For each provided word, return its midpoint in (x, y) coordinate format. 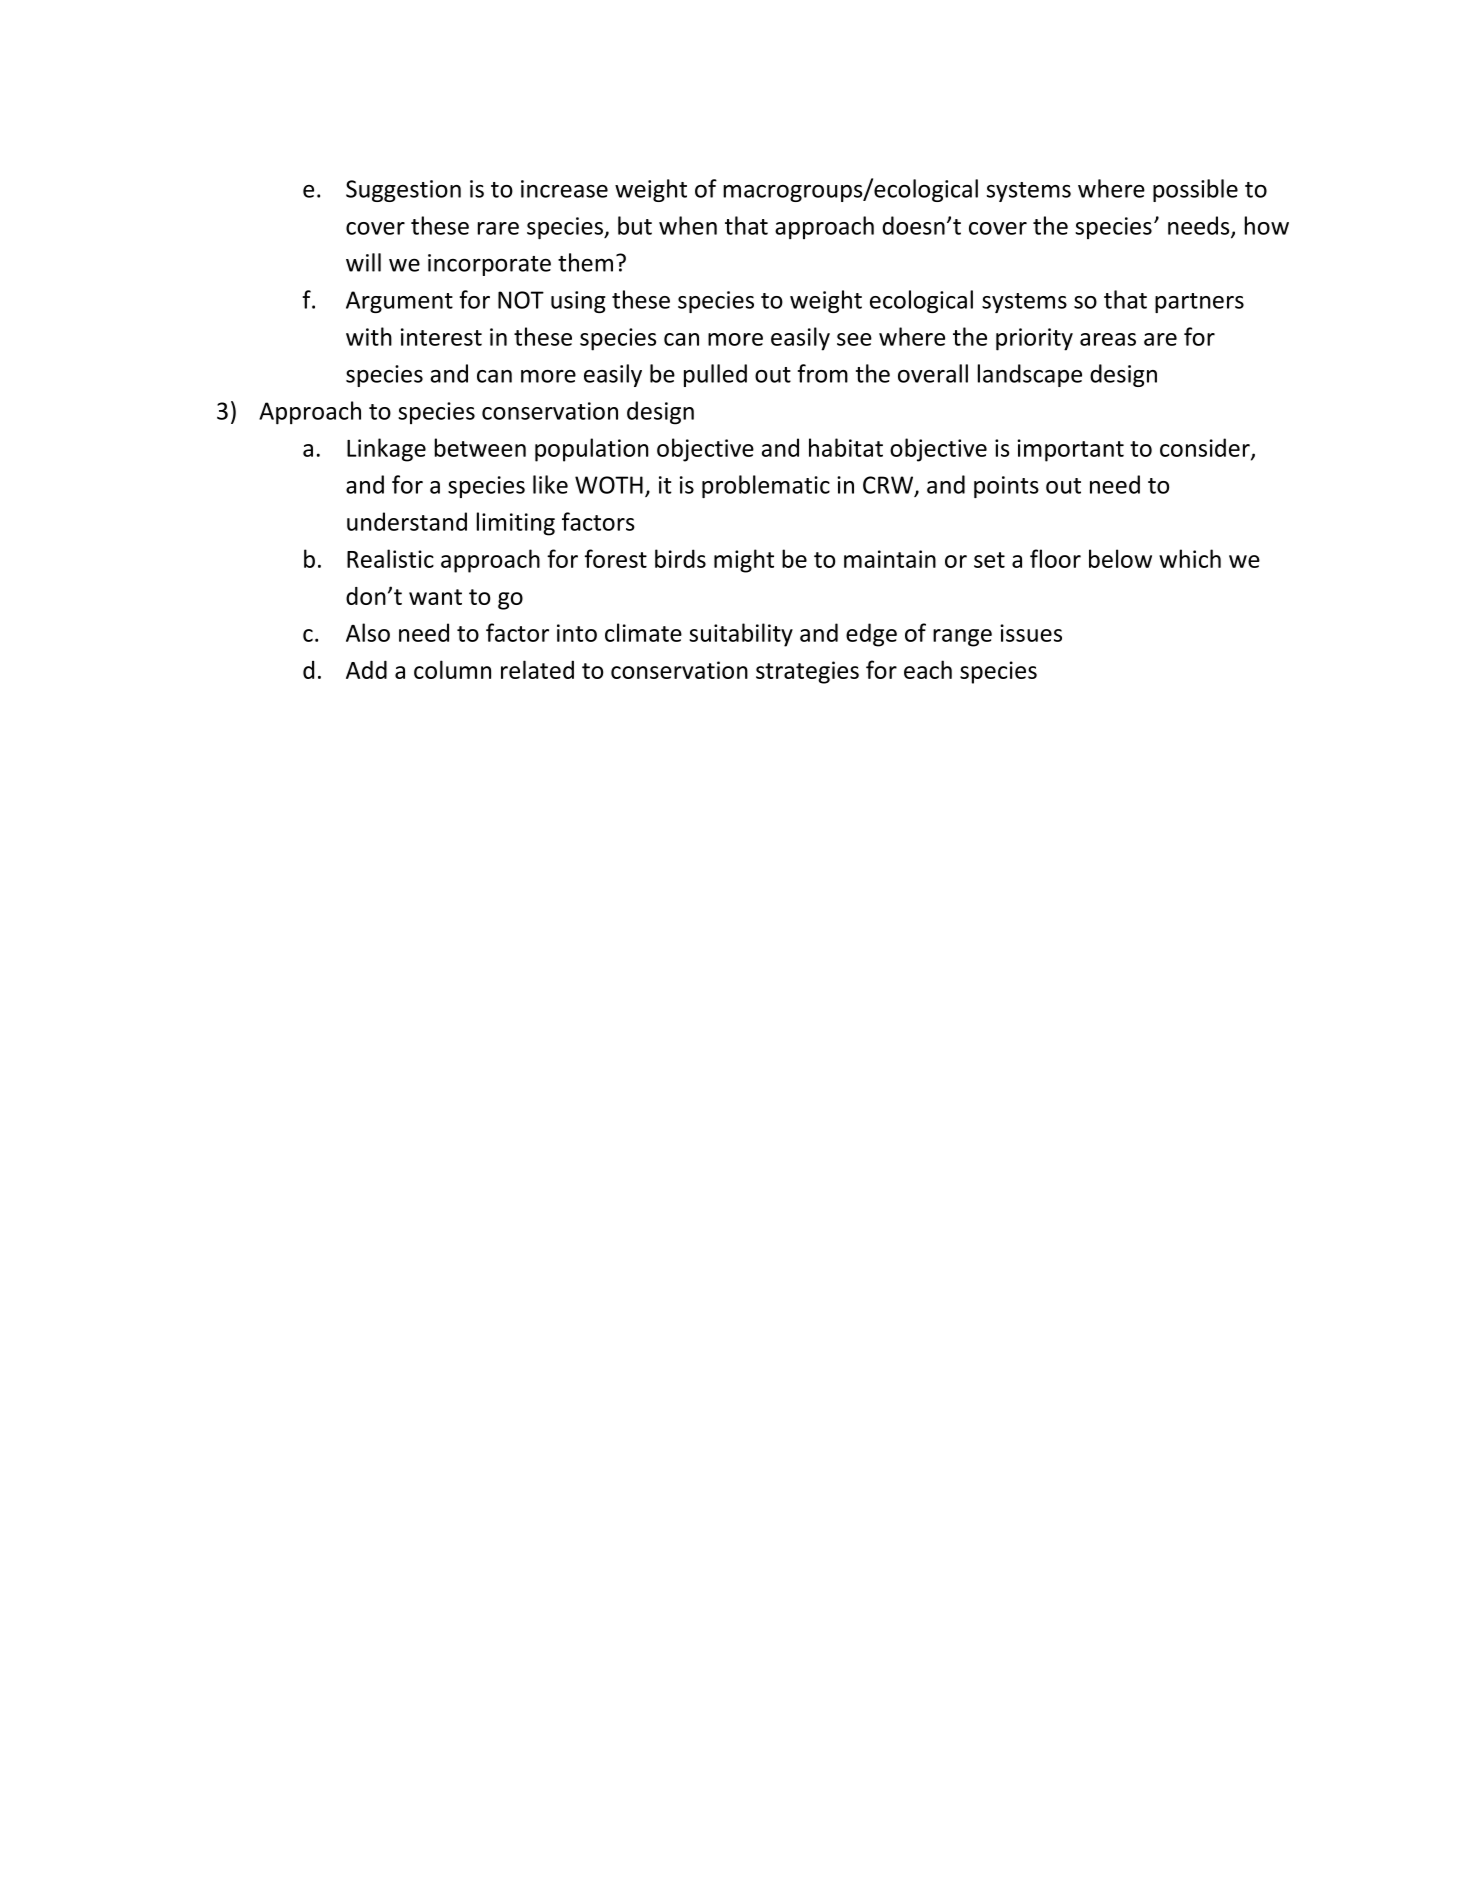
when (688, 225)
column (452, 669)
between (480, 447)
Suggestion (403, 191)
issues (1031, 633)
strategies (807, 672)
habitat (846, 447)
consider (1206, 448)
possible (1195, 190)
